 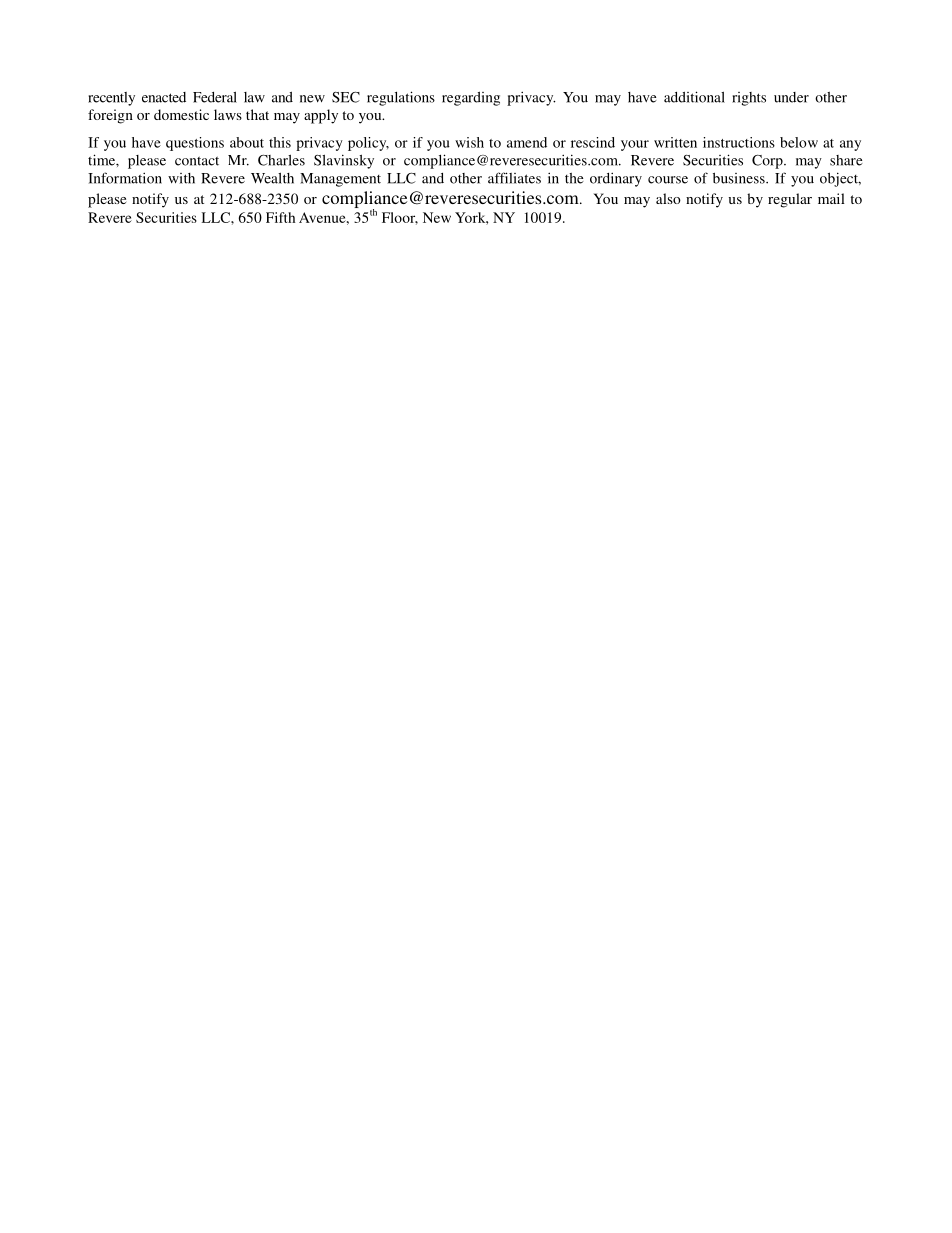 What do you see at coordinates (768, 162) in the screenshot?
I see `Corp` at bounding box center [768, 162].
